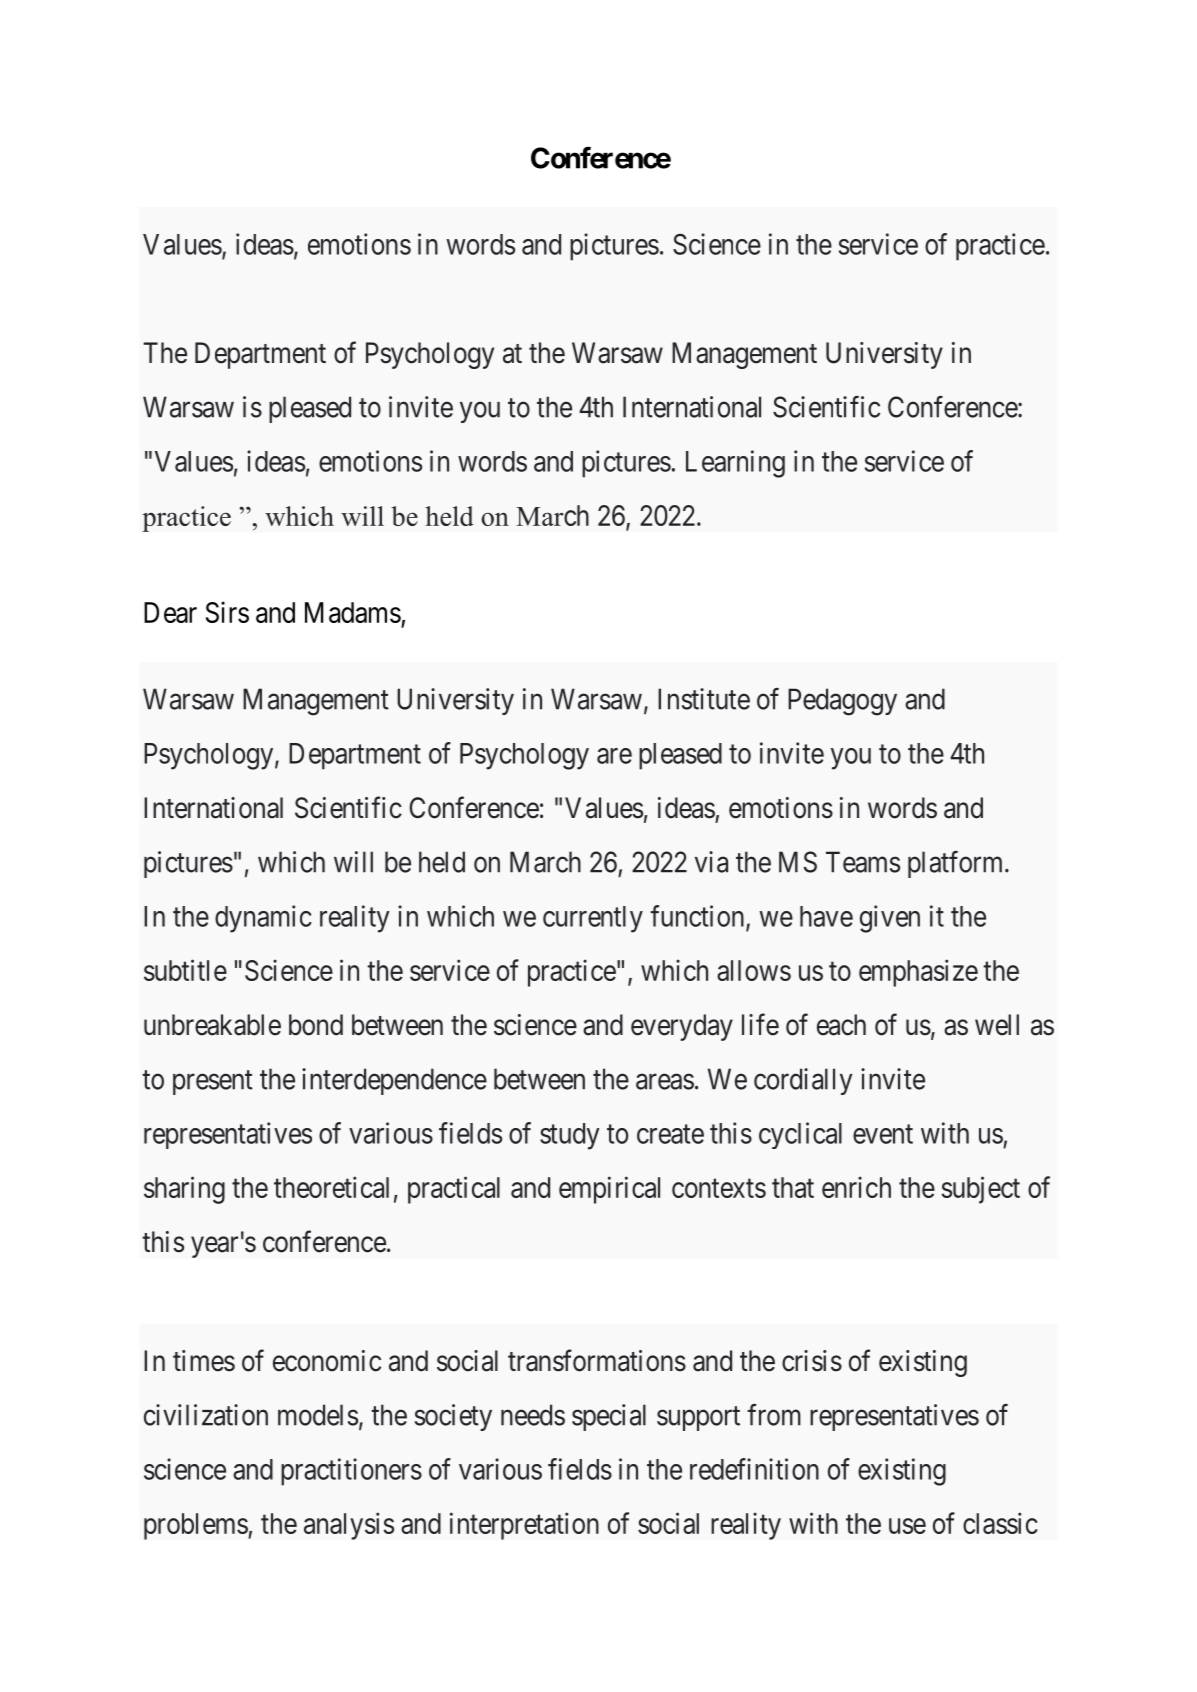 The image size is (1197, 1692). I want to click on practitioners, so click(351, 1472).
